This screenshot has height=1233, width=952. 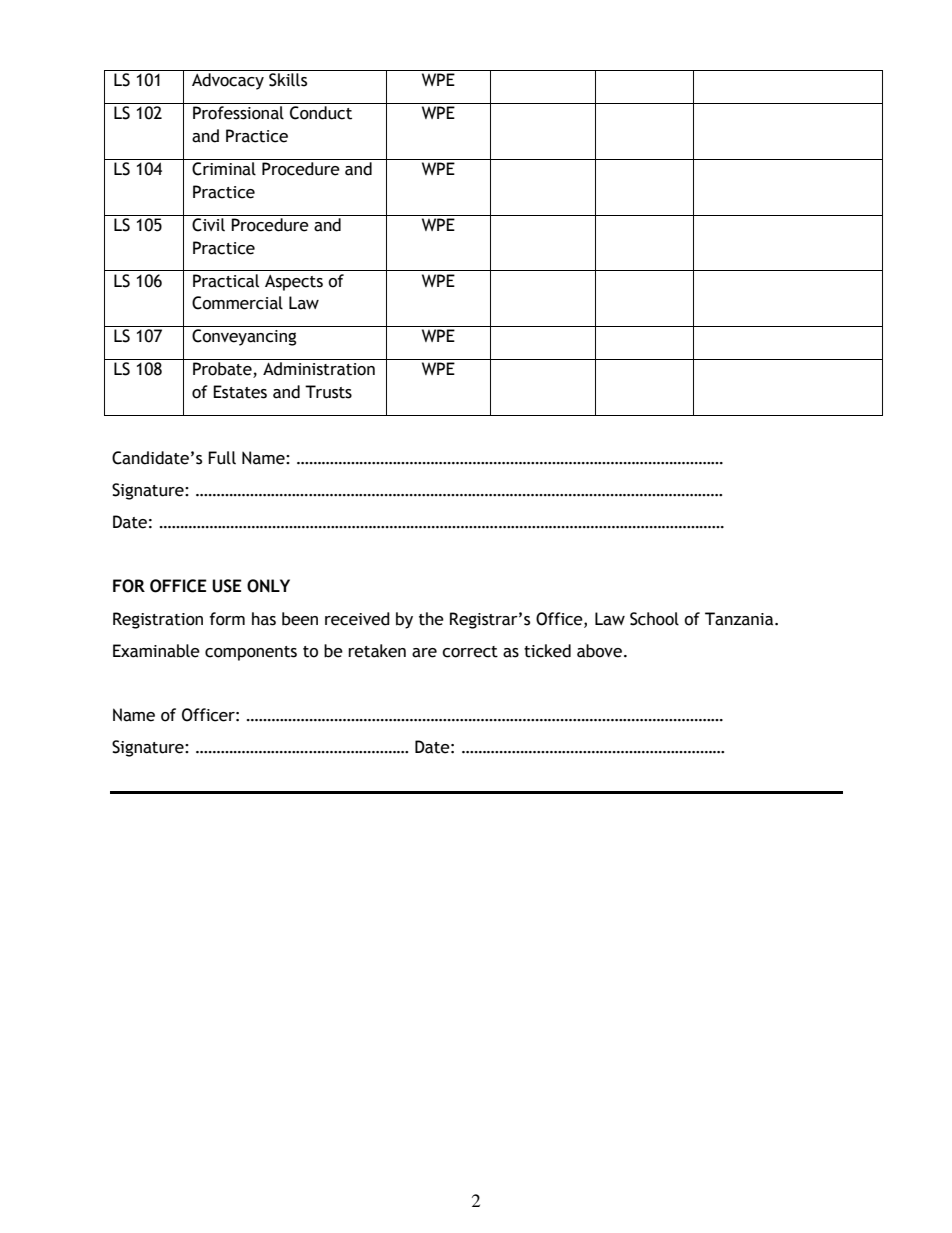 I want to click on Full, so click(x=222, y=458).
